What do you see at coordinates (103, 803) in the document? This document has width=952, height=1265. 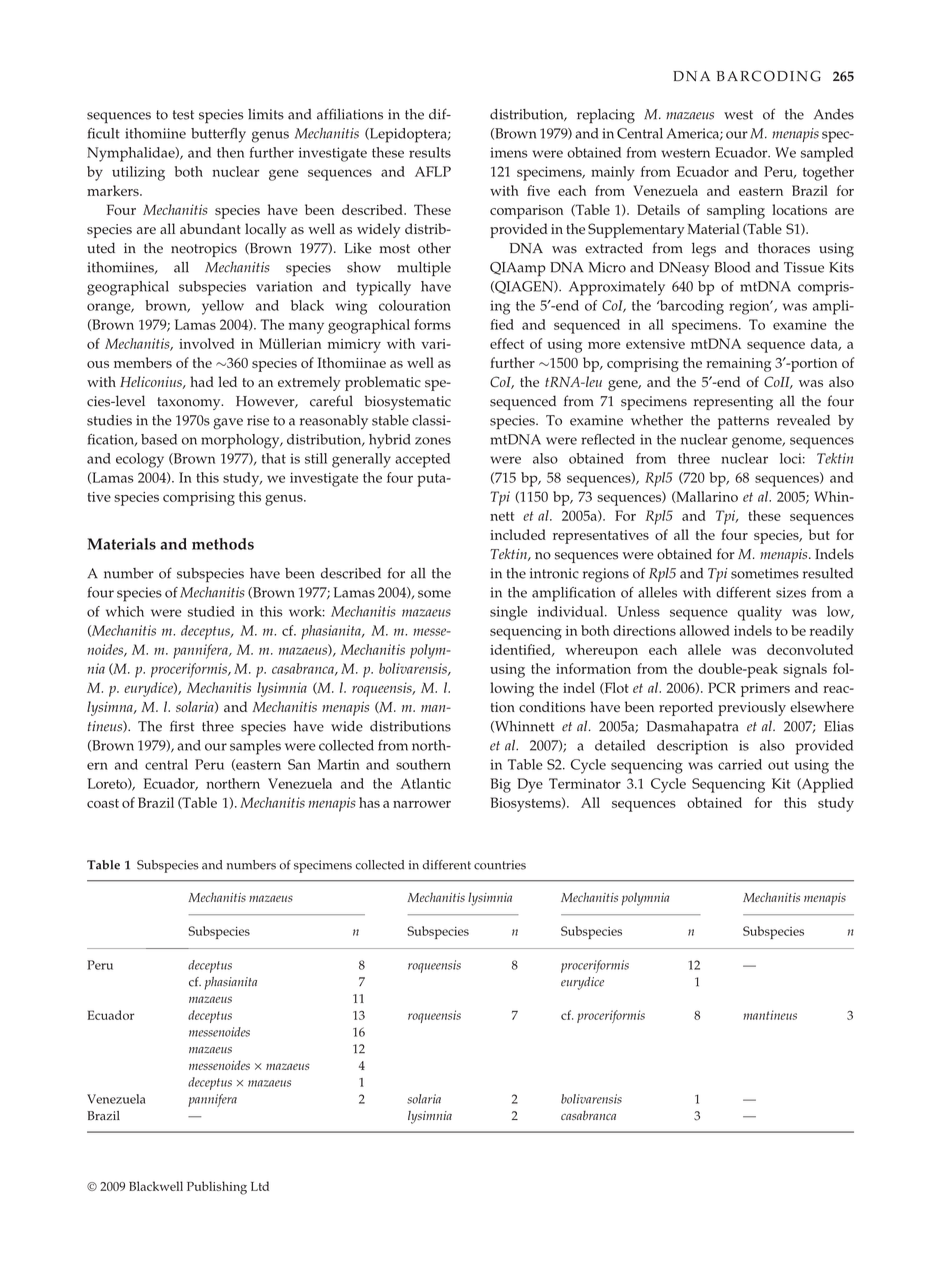 I see `coast` at bounding box center [103, 803].
